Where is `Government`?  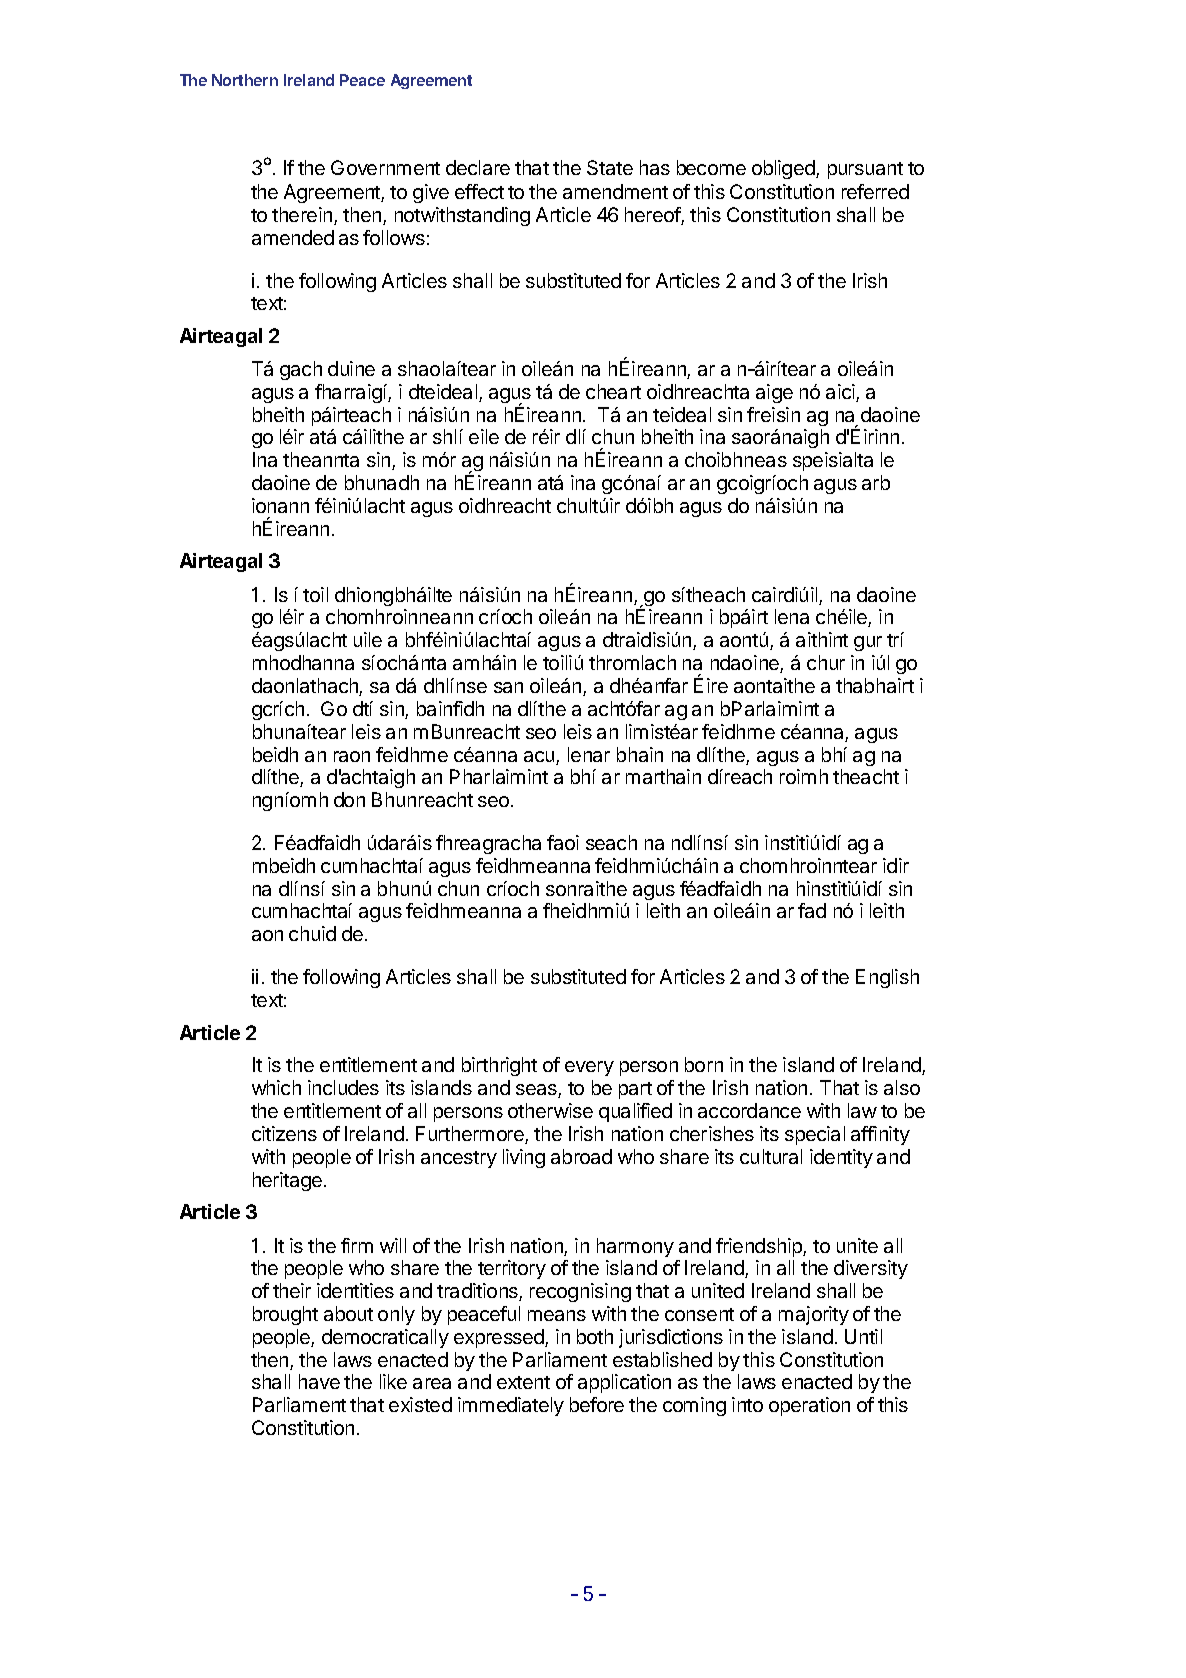
Government is located at coordinates (385, 167).
